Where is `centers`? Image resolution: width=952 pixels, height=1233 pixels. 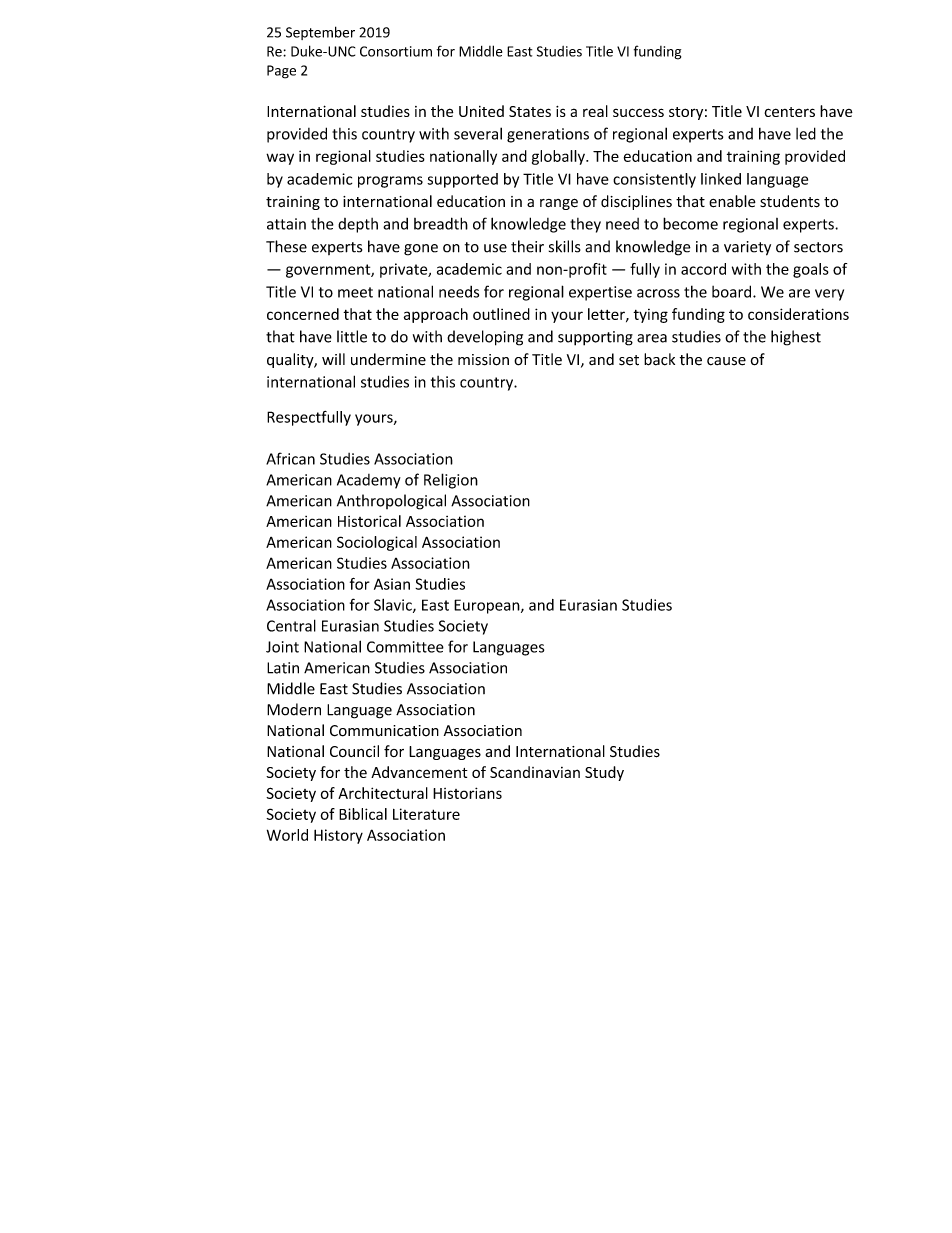 centers is located at coordinates (789, 112).
